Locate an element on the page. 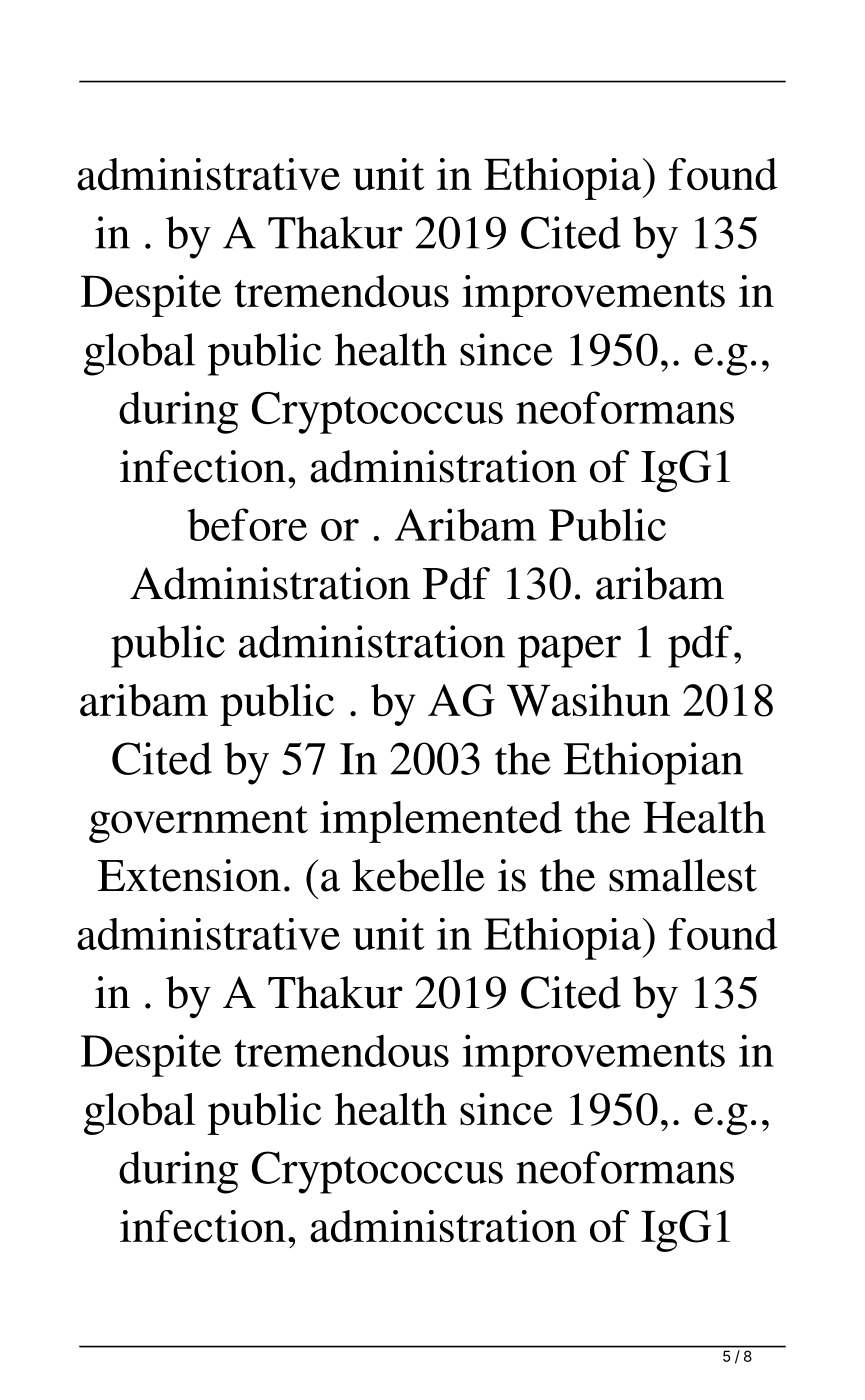 The height and width of the page is (1400, 865). Extension is located at coordinates (189, 875).
